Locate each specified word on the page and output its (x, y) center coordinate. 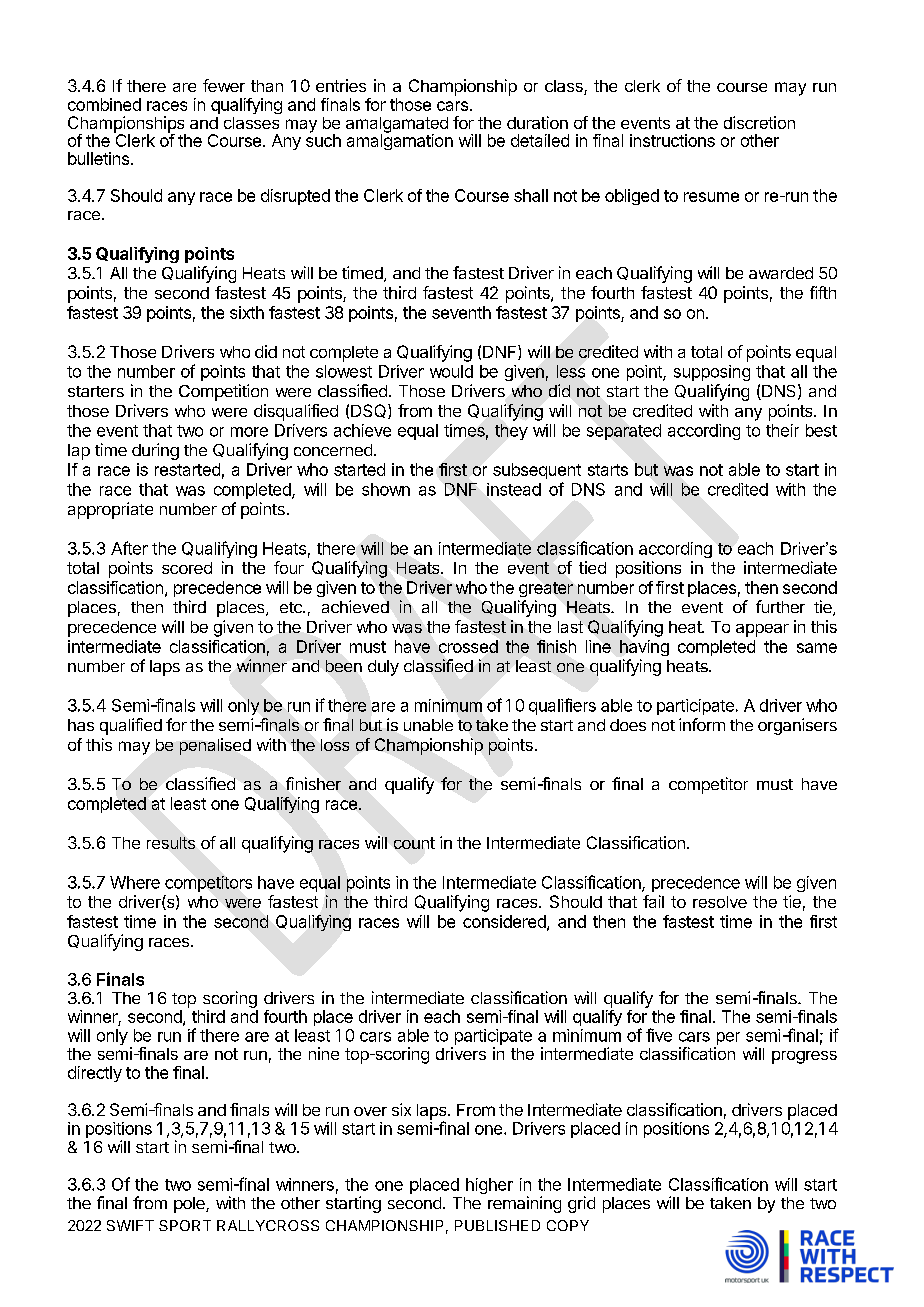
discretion (759, 122)
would (451, 371)
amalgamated (397, 126)
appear (762, 630)
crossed (468, 646)
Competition (223, 392)
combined (104, 104)
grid (581, 1204)
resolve (720, 902)
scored (187, 568)
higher (489, 1186)
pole (190, 1205)
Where (135, 882)
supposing (712, 373)
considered (505, 922)
